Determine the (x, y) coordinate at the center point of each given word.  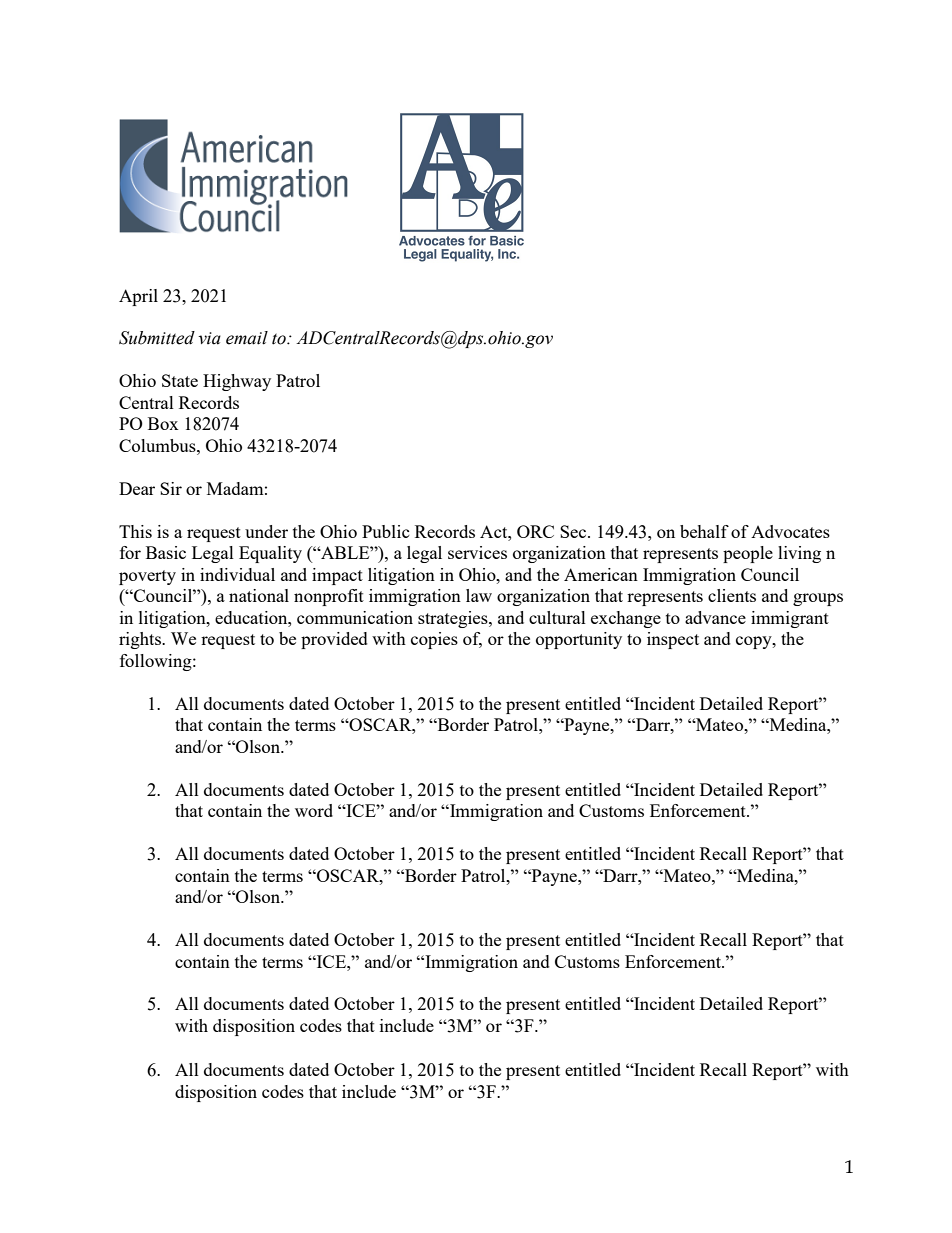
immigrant (790, 619)
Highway (237, 382)
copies (434, 640)
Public (386, 531)
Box (163, 423)
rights (141, 640)
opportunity (579, 640)
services (477, 552)
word (314, 810)
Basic (166, 552)
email (247, 338)
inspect (673, 640)
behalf (704, 531)
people (748, 554)
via (209, 338)
